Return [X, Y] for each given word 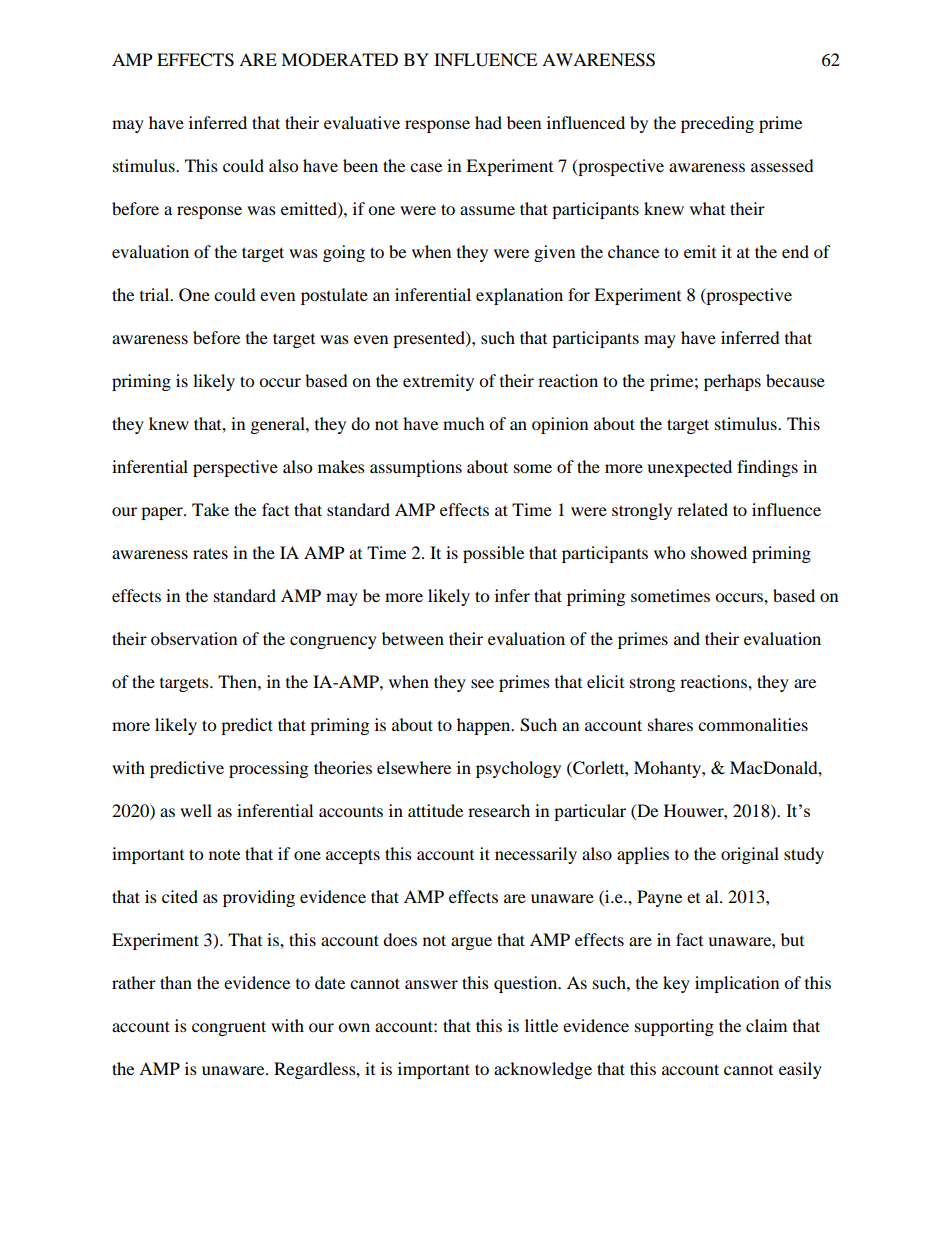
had [488, 122]
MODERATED [339, 60]
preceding [717, 124]
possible [493, 554]
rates [210, 553]
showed [719, 552]
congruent [229, 1028]
